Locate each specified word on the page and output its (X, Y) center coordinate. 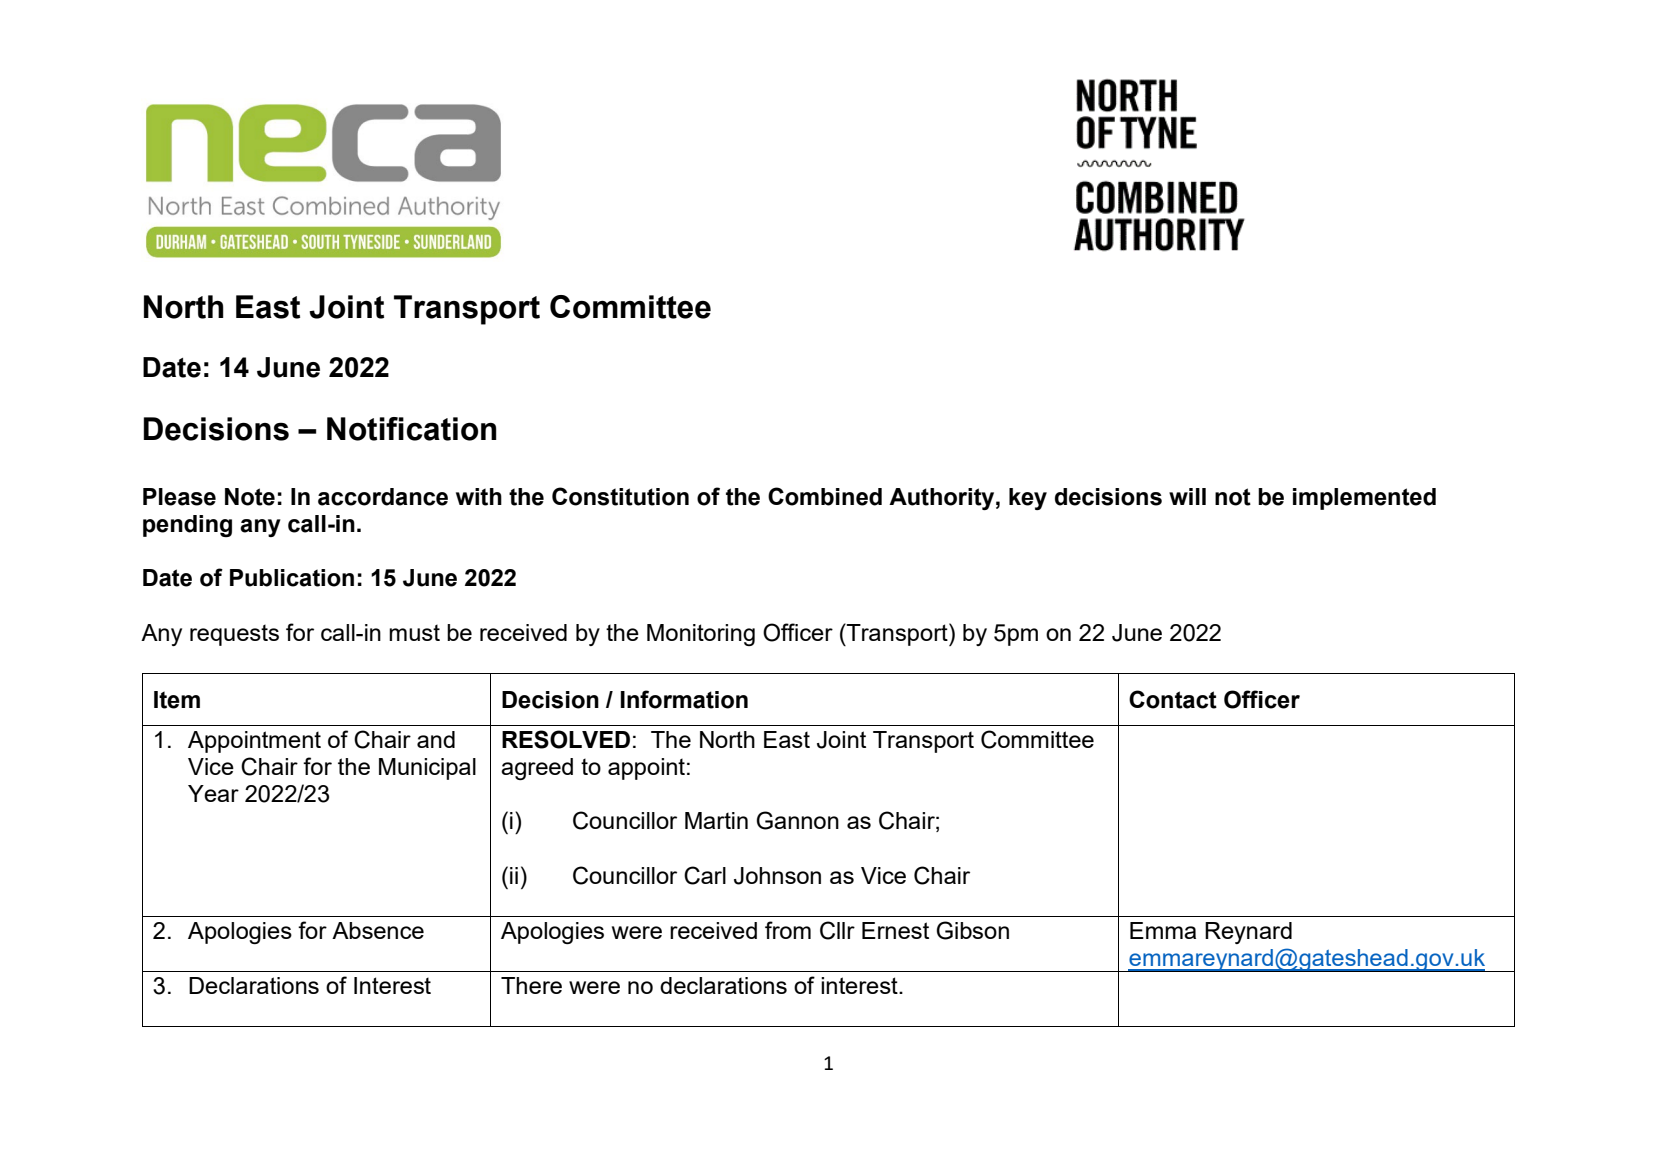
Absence (378, 930)
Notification (412, 429)
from (788, 930)
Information (684, 699)
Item (177, 700)
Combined (825, 496)
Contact (1173, 699)
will (1187, 496)
